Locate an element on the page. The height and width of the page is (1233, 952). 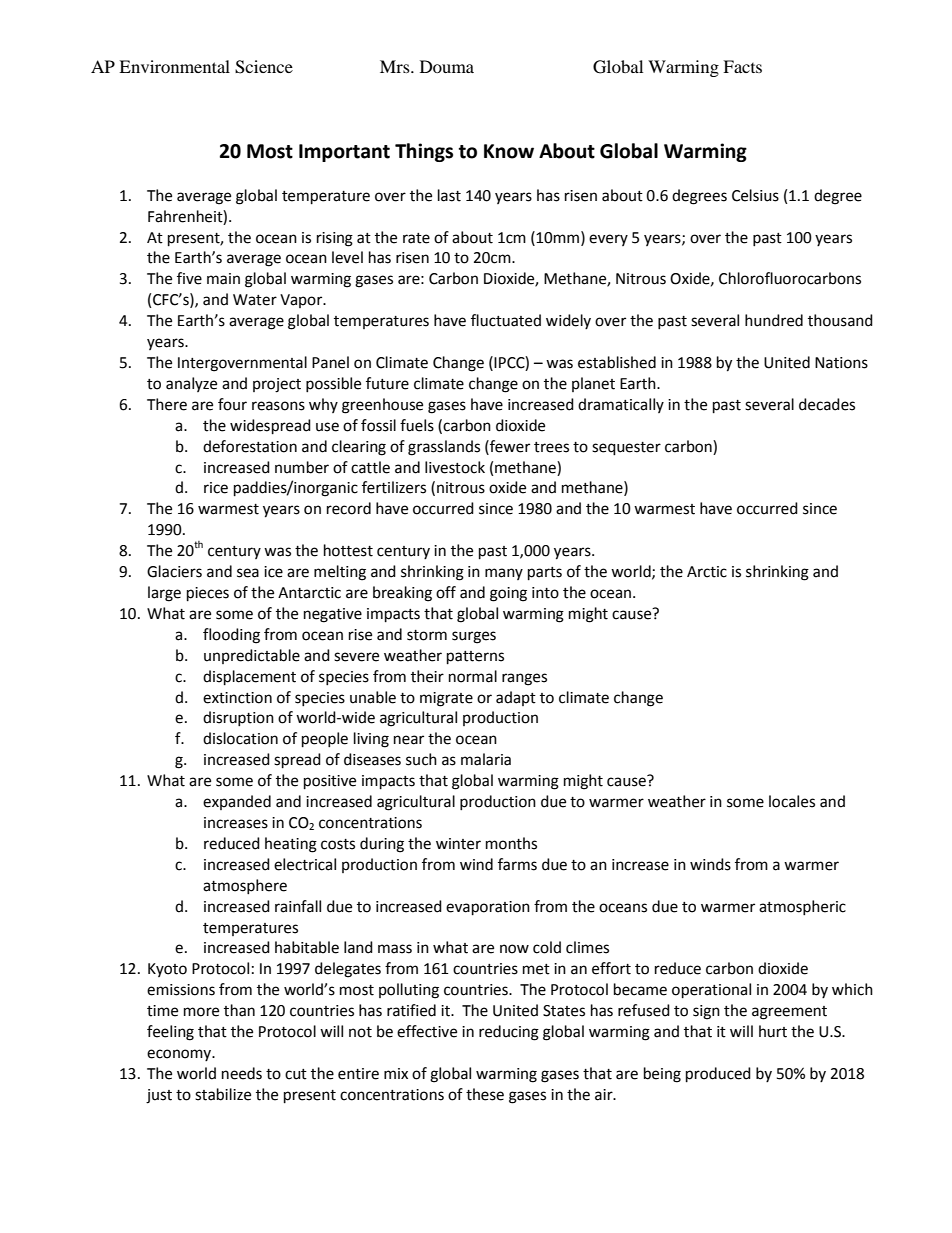
locales is located at coordinates (792, 801).
